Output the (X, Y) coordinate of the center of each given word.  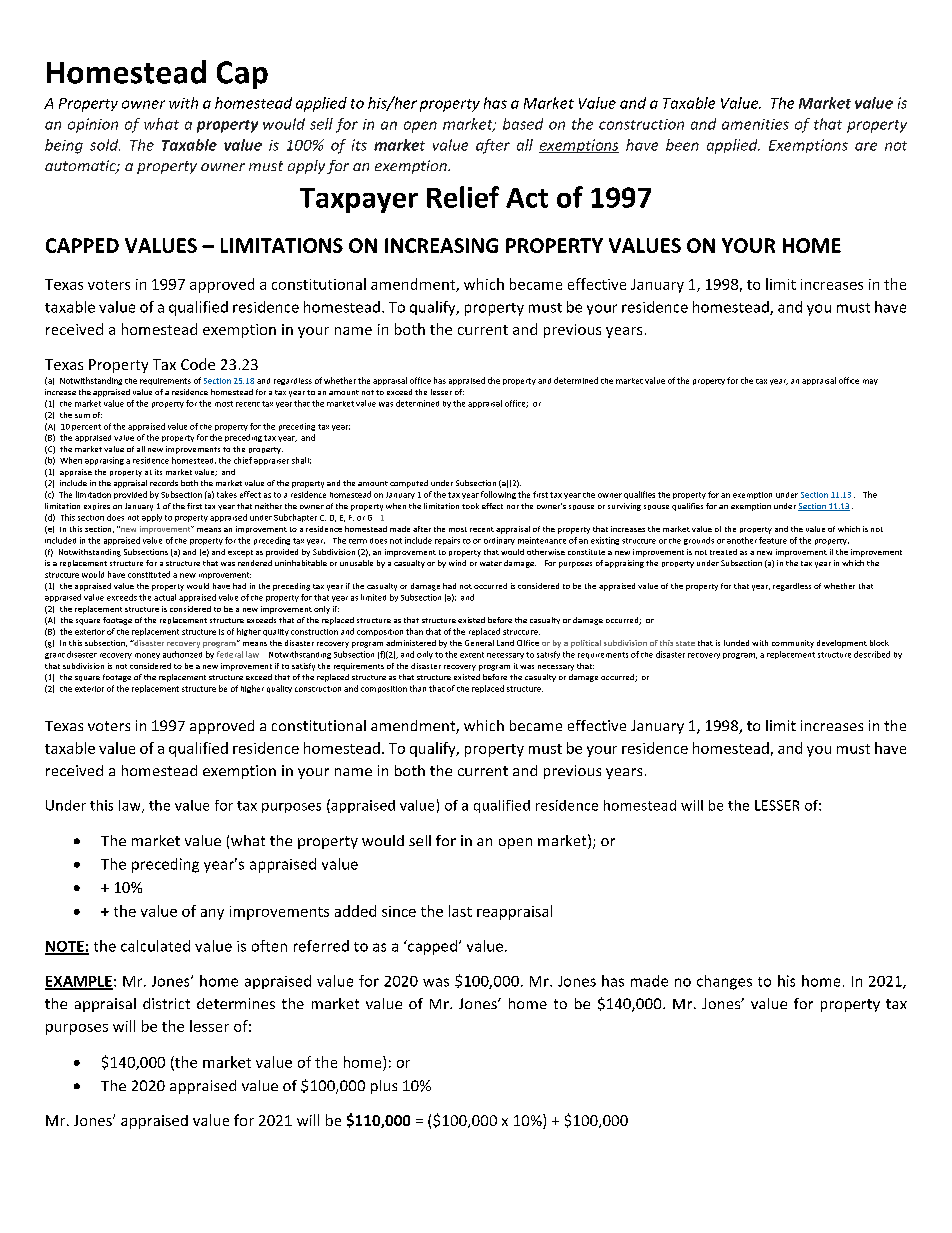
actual (165, 597)
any (212, 914)
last (460, 911)
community (793, 644)
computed (409, 484)
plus (384, 1087)
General (479, 643)
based (523, 124)
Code (198, 364)
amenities (755, 124)
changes (724, 982)
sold (105, 145)
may (870, 382)
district (166, 1003)
